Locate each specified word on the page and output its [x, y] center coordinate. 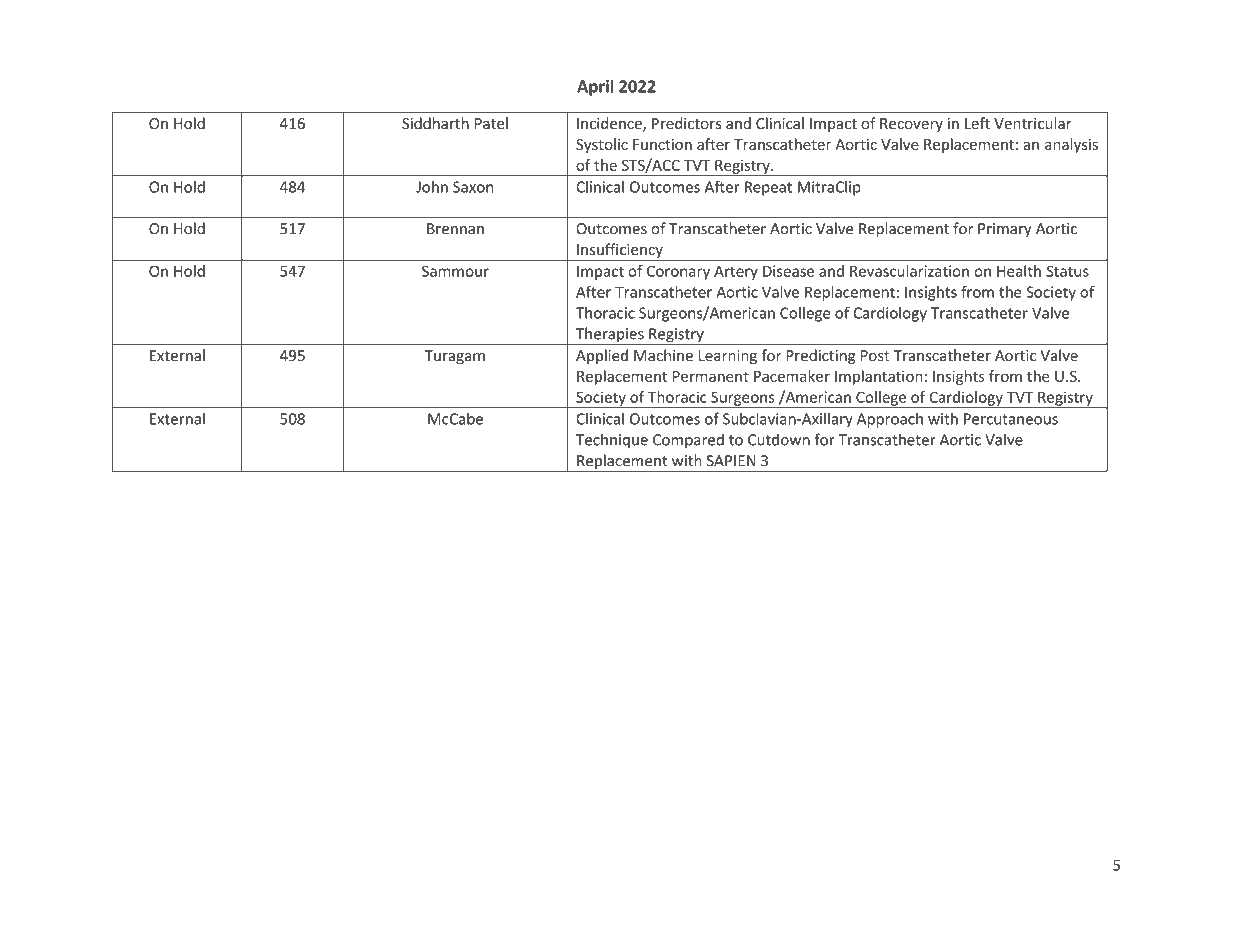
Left [977, 123]
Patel [491, 123]
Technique [612, 441]
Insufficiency [620, 252]
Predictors [687, 123]
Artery [736, 273]
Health [1019, 271]
